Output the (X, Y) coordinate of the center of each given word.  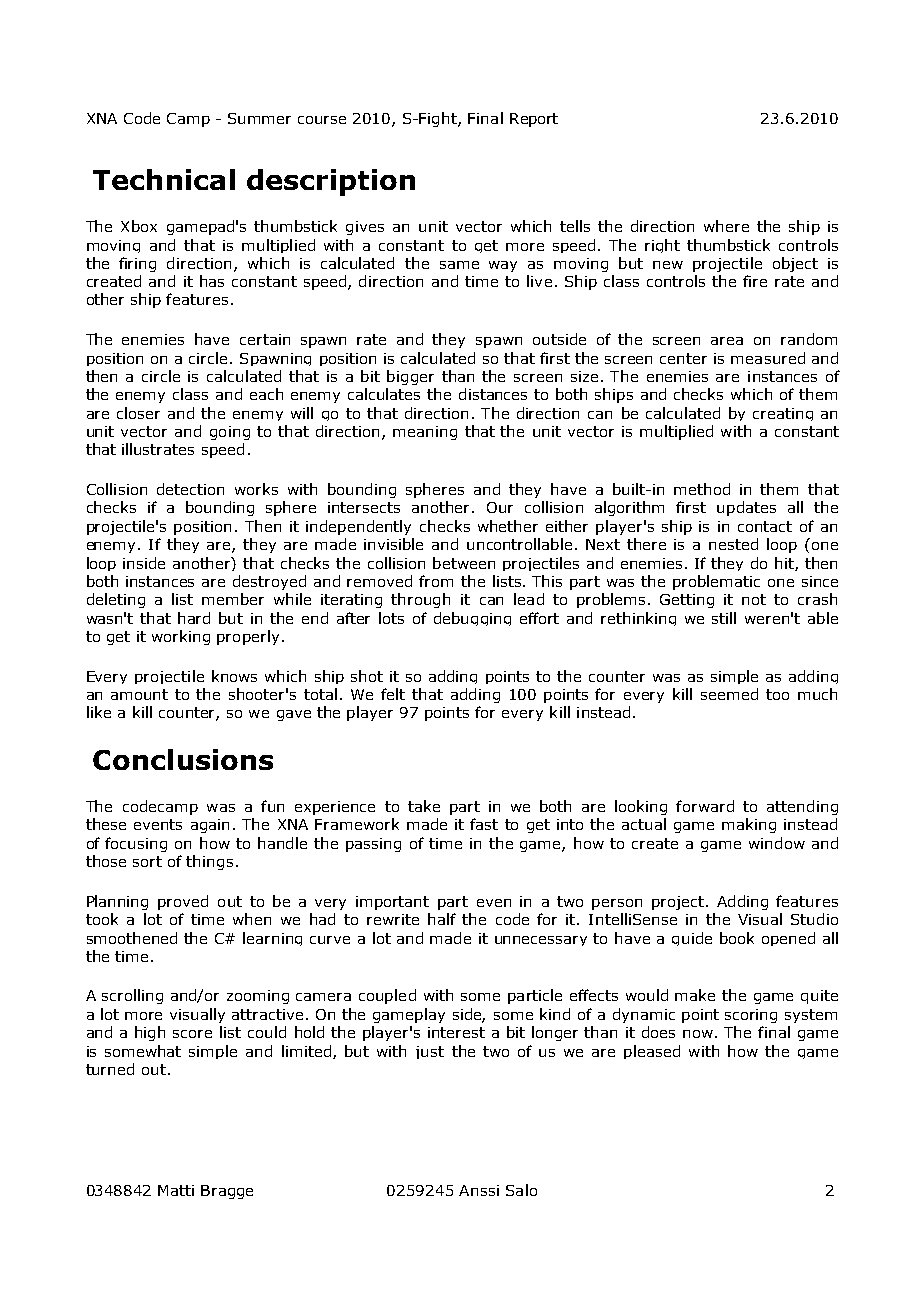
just (430, 1052)
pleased (652, 1052)
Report (534, 120)
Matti (176, 1190)
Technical (164, 179)
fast (484, 824)
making (749, 825)
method (702, 489)
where (726, 226)
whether (508, 526)
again (210, 826)
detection (190, 489)
